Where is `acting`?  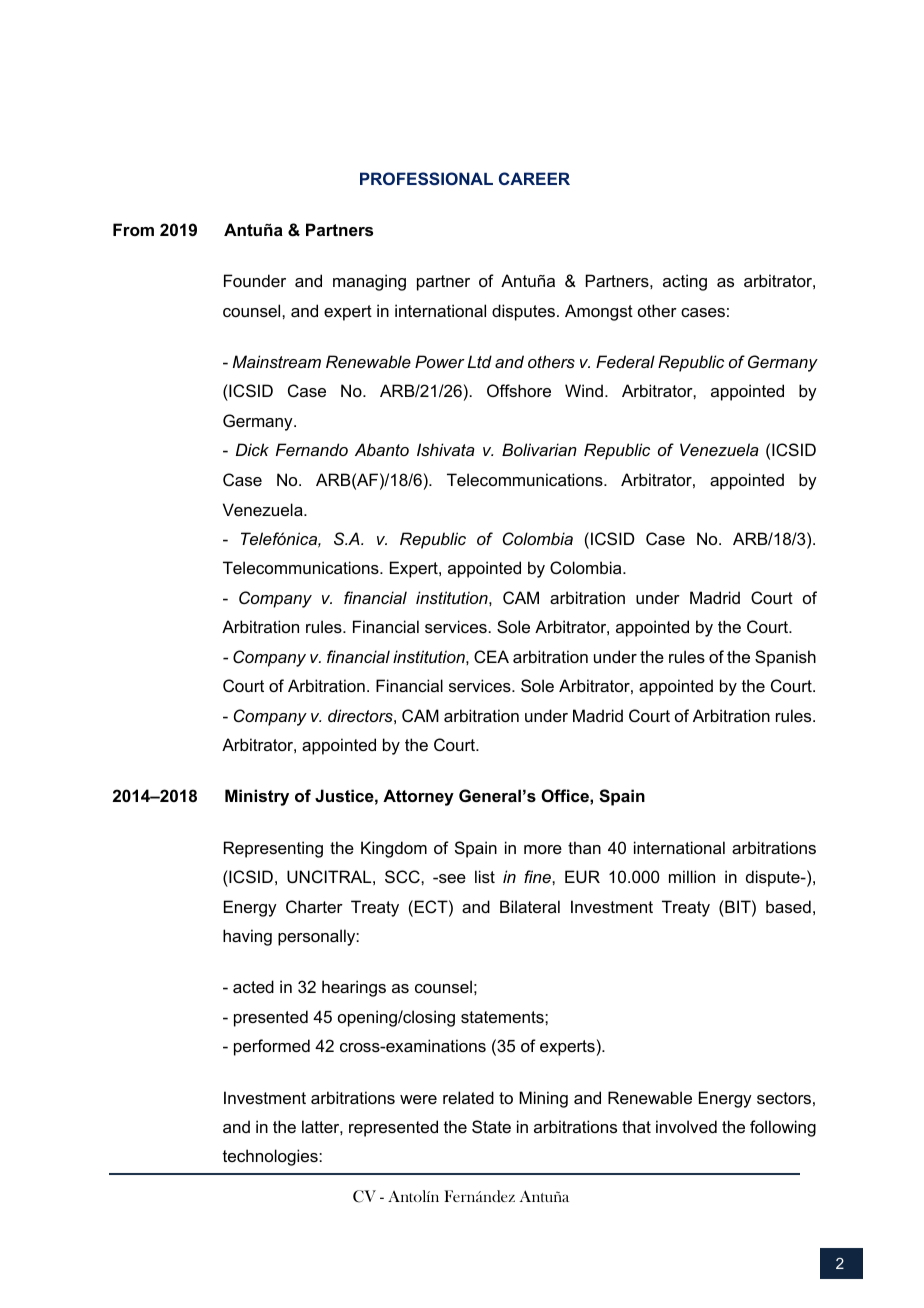 acting is located at coordinates (685, 282).
